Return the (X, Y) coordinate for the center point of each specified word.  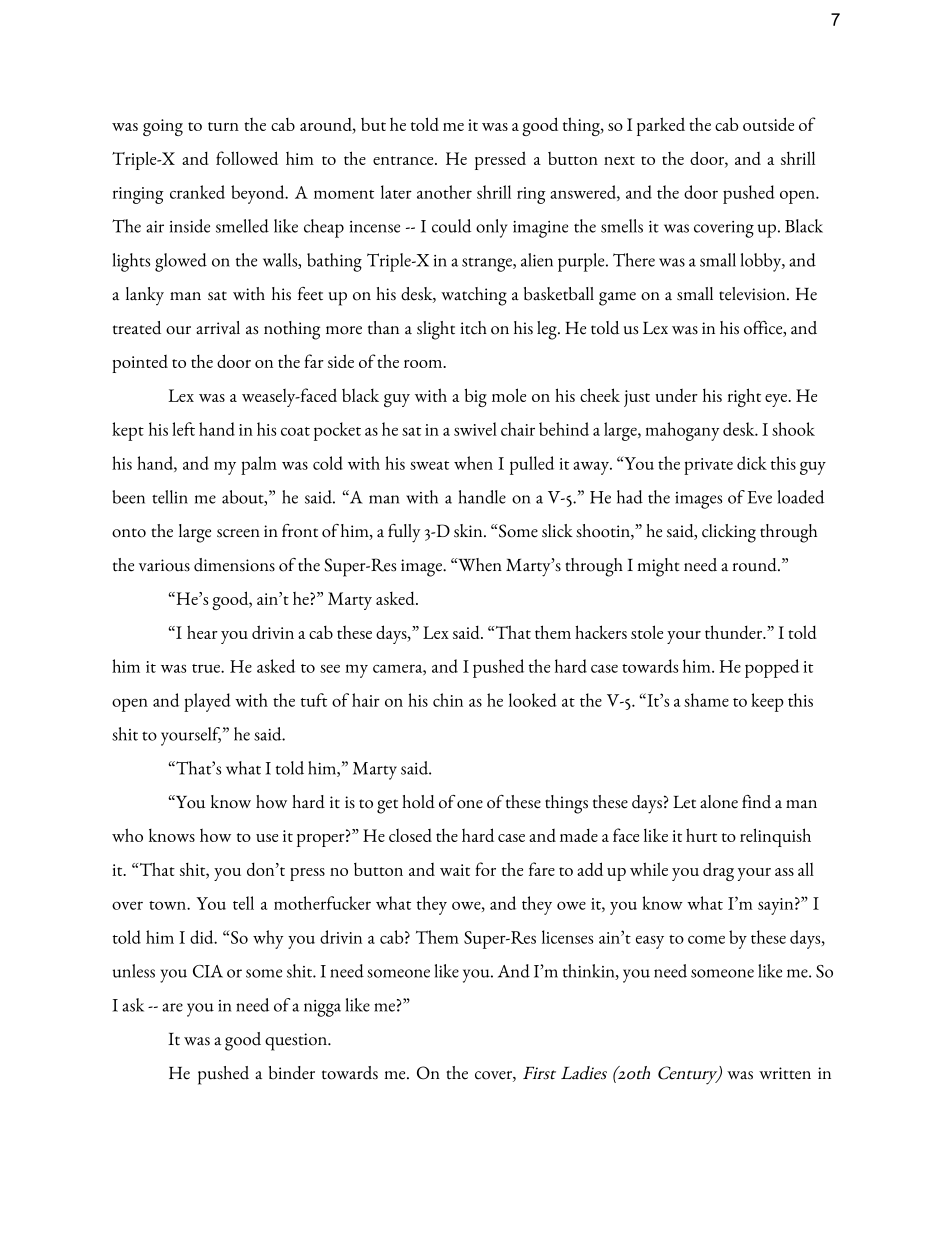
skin (469, 531)
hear (202, 632)
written (785, 1073)
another (444, 192)
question (297, 1042)
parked (661, 126)
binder (292, 1073)
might (658, 567)
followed (247, 158)
